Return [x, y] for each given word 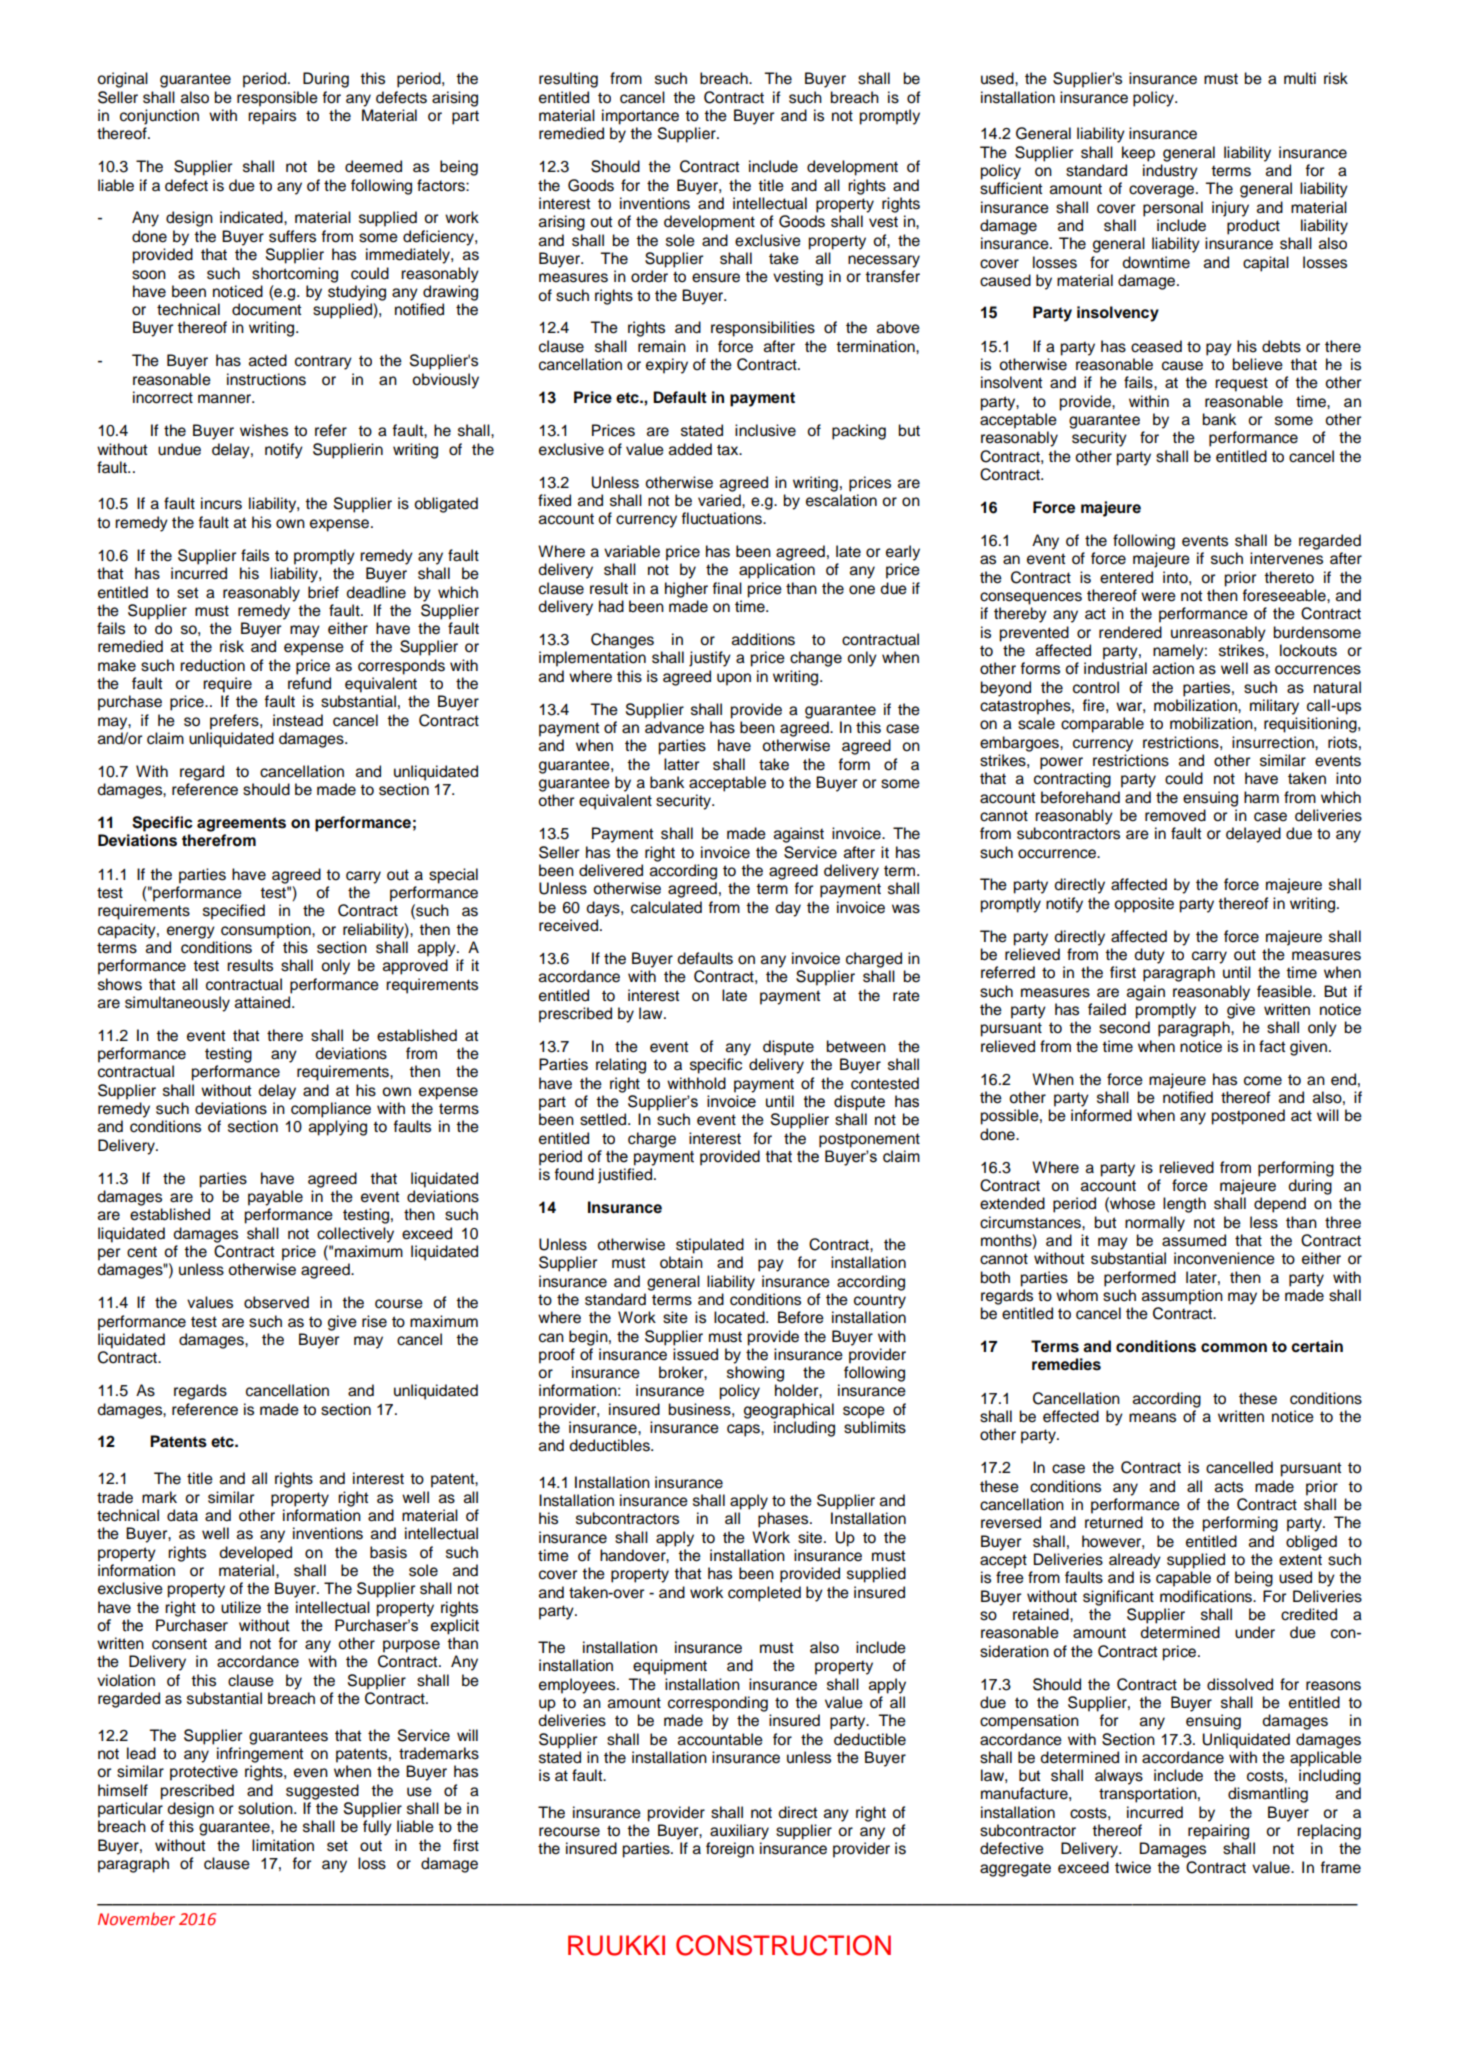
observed [276, 1302]
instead [298, 720]
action [1173, 668]
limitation [283, 1845]
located [740, 1317]
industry [1170, 172]
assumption [1182, 1297]
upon [734, 679]
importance [640, 117]
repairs [272, 117]
